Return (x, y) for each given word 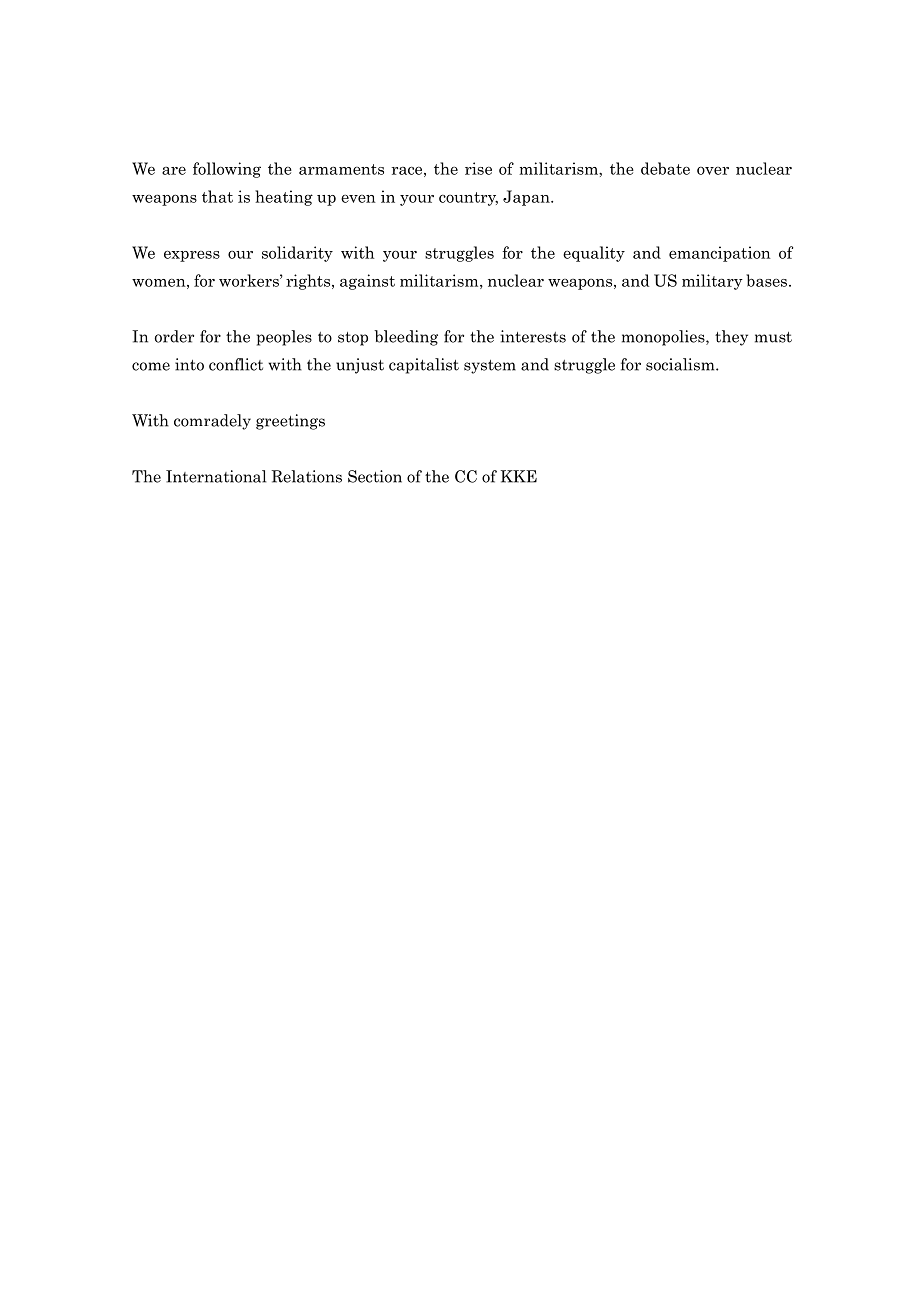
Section (375, 476)
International (216, 476)
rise (478, 168)
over (713, 170)
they (731, 338)
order (174, 336)
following (227, 170)
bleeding (406, 338)
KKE (518, 476)
